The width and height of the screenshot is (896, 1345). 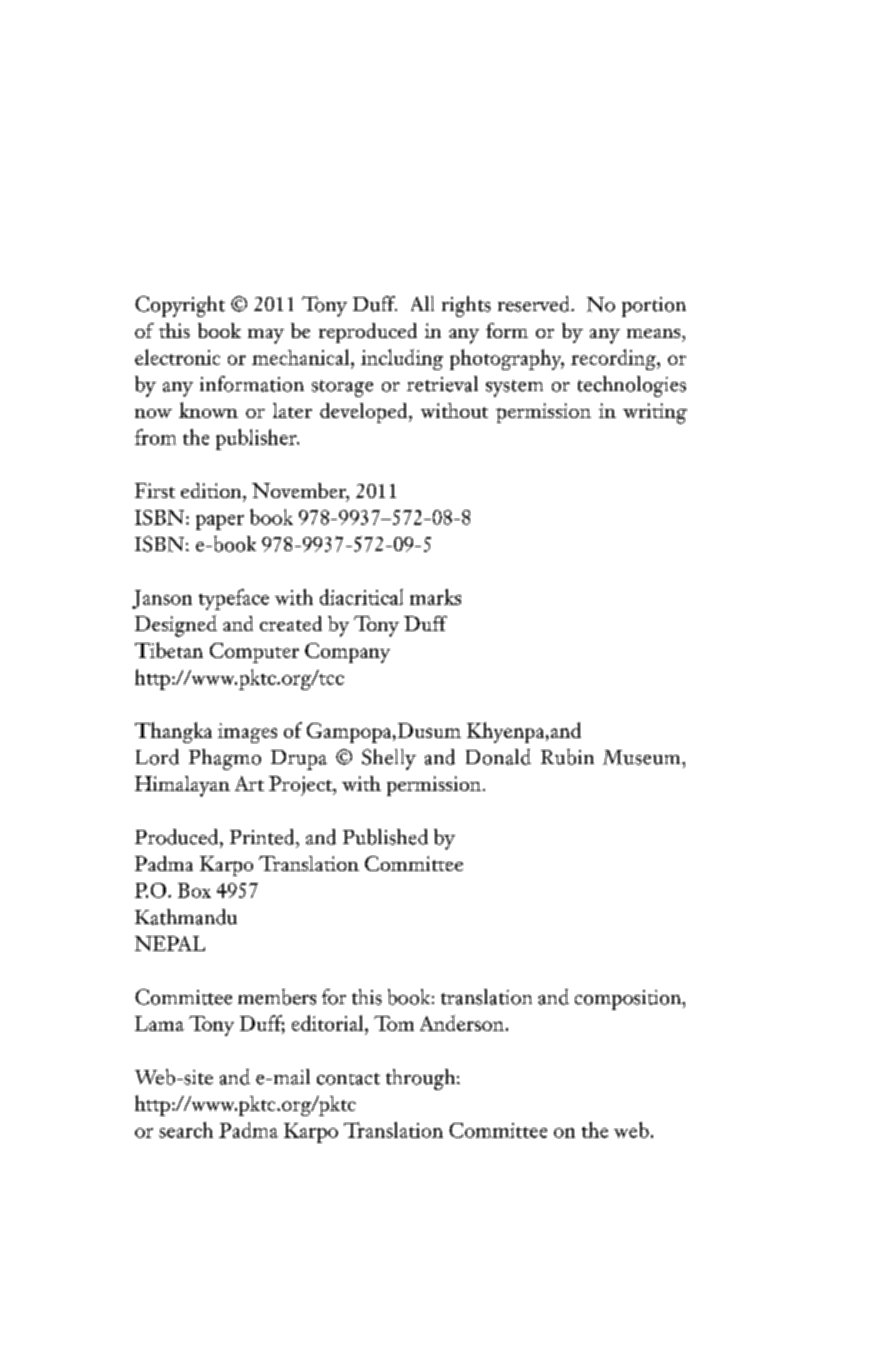 What do you see at coordinates (422, 303) in the screenshot?
I see `All` at bounding box center [422, 303].
